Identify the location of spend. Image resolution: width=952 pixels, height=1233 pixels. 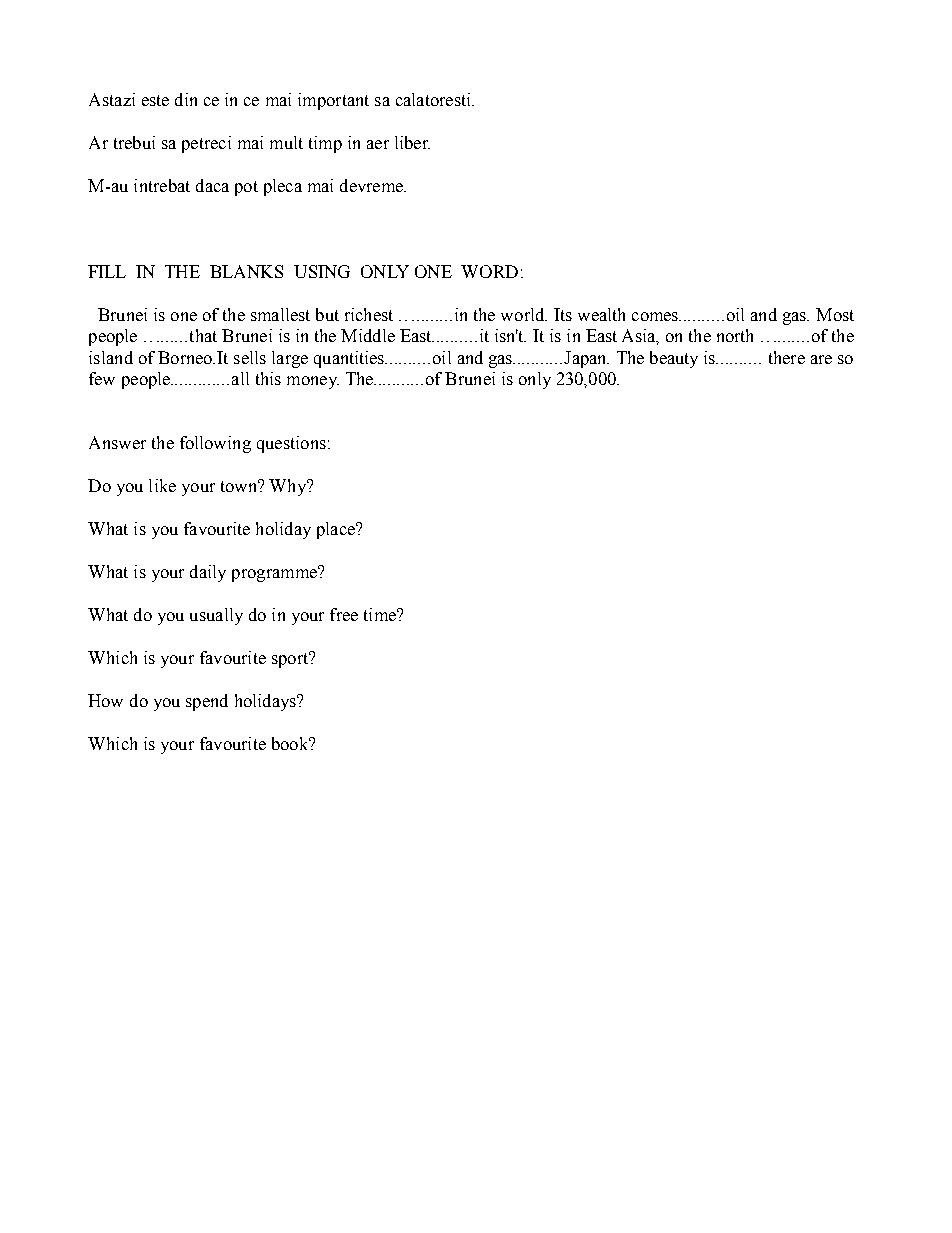
(207, 702).
